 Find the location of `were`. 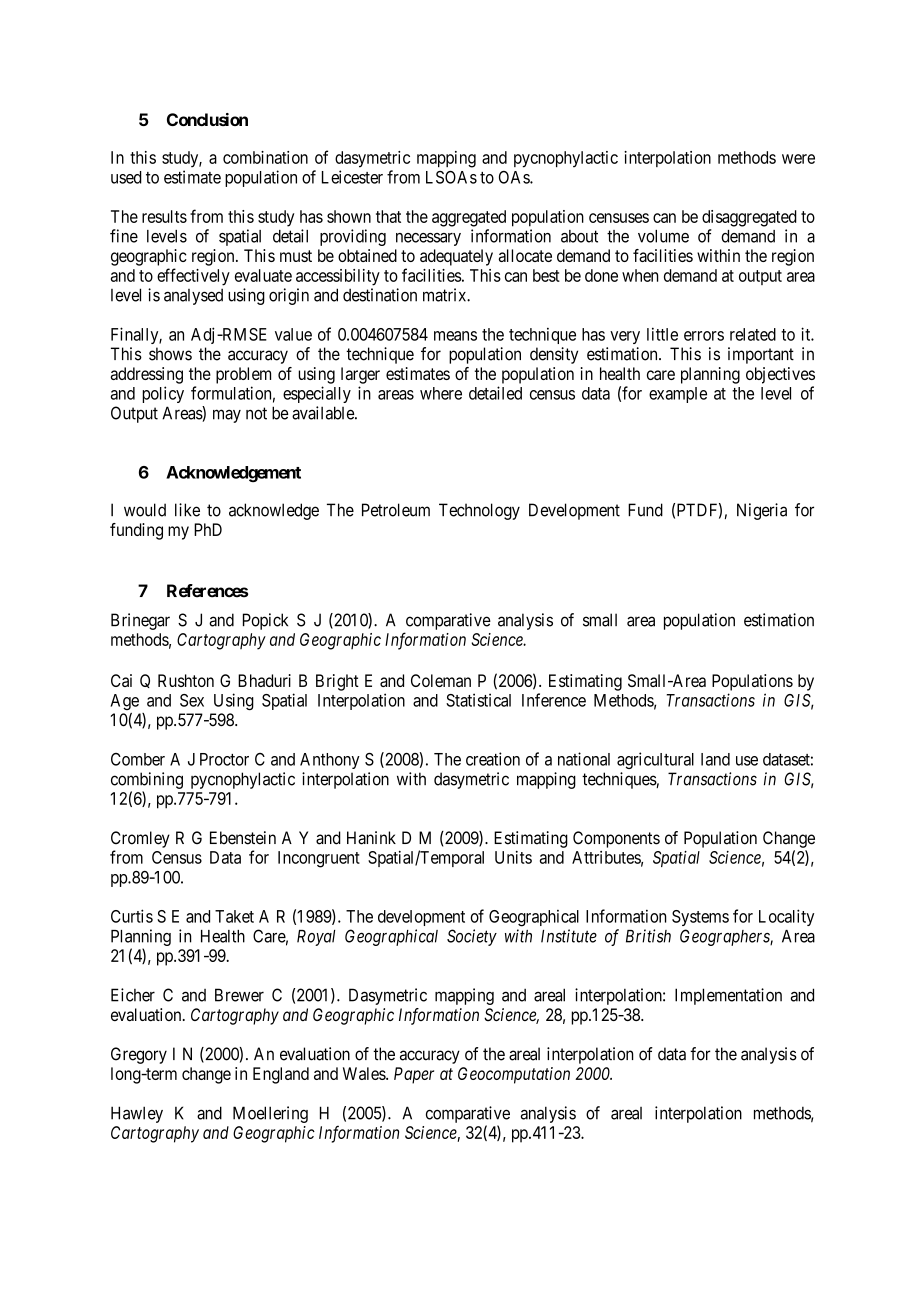

were is located at coordinates (798, 159).
